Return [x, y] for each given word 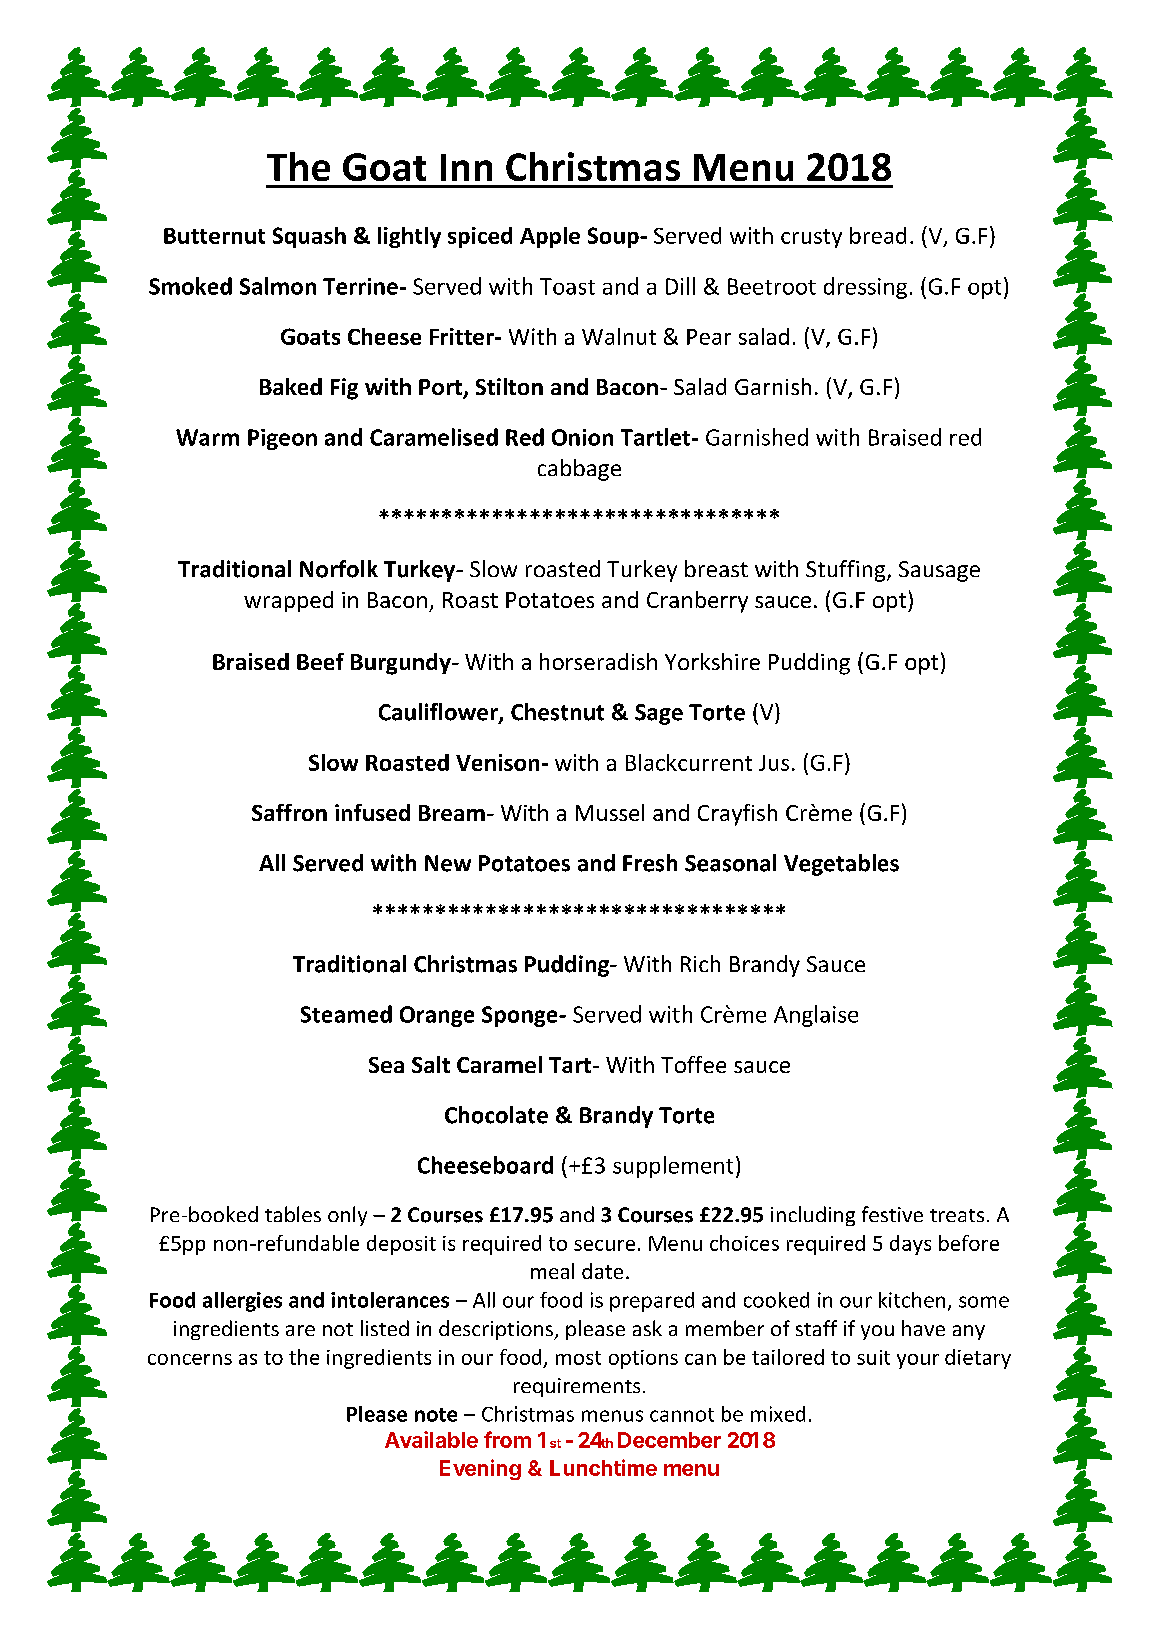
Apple [550, 237]
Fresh [650, 863]
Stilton [509, 386]
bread [878, 235]
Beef [320, 661]
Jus [774, 763]
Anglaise [816, 1016]
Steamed [346, 1014]
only [347, 1216]
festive [892, 1214]
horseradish [598, 661]
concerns [190, 1359]
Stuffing [847, 571]
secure [604, 1245]
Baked [291, 386]
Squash [309, 237]
